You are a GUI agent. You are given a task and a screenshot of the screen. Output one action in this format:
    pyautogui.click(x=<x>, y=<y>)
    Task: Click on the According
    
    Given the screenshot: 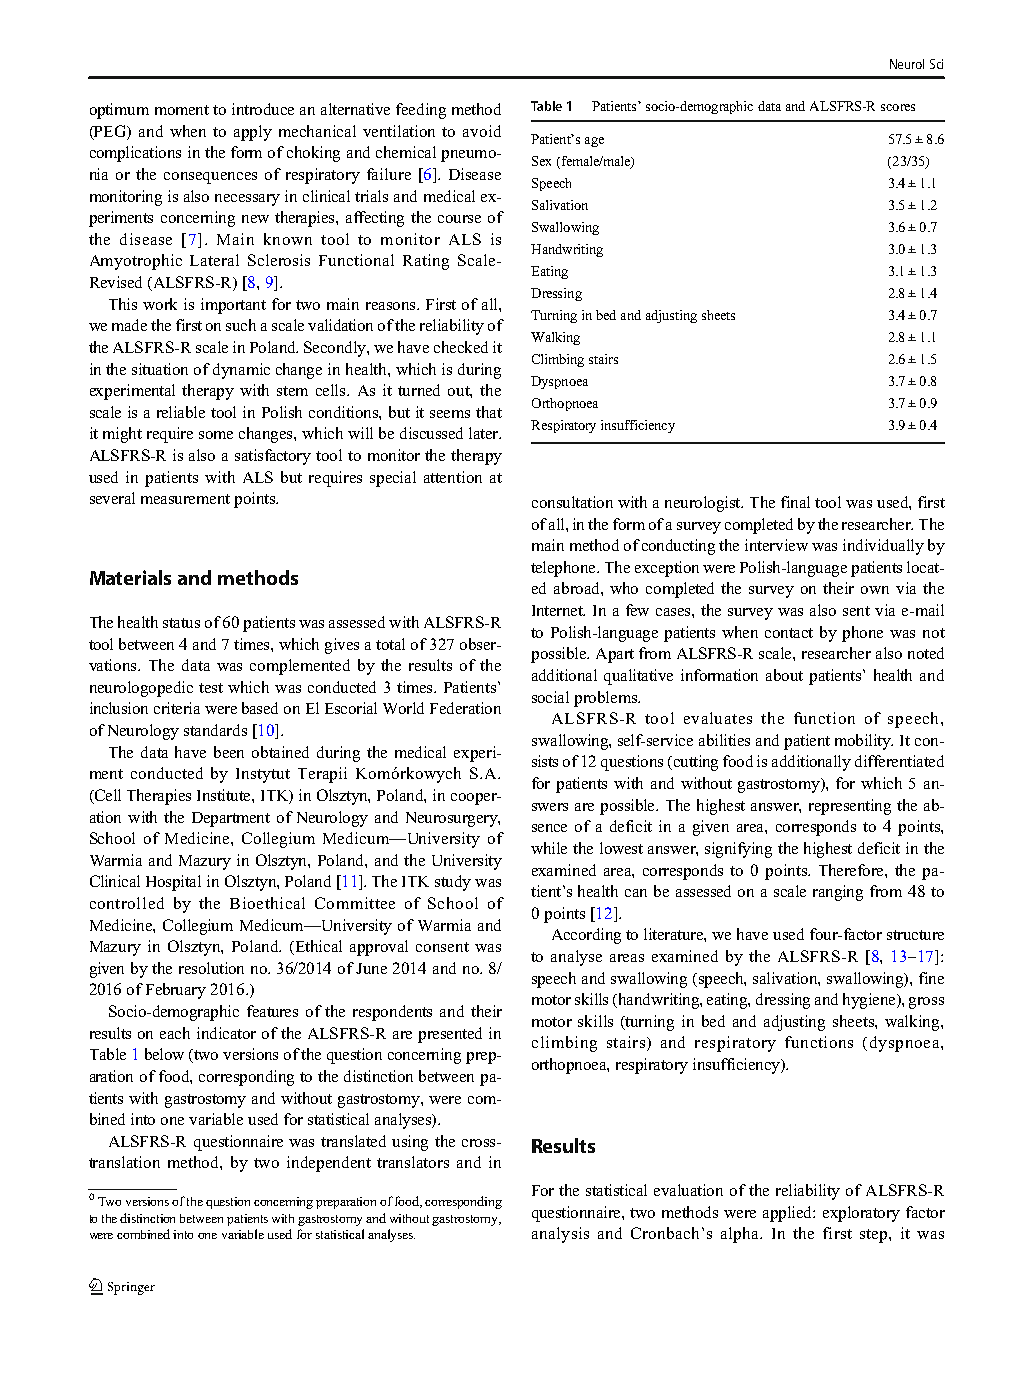 What is the action you would take?
    pyautogui.click(x=586, y=936)
